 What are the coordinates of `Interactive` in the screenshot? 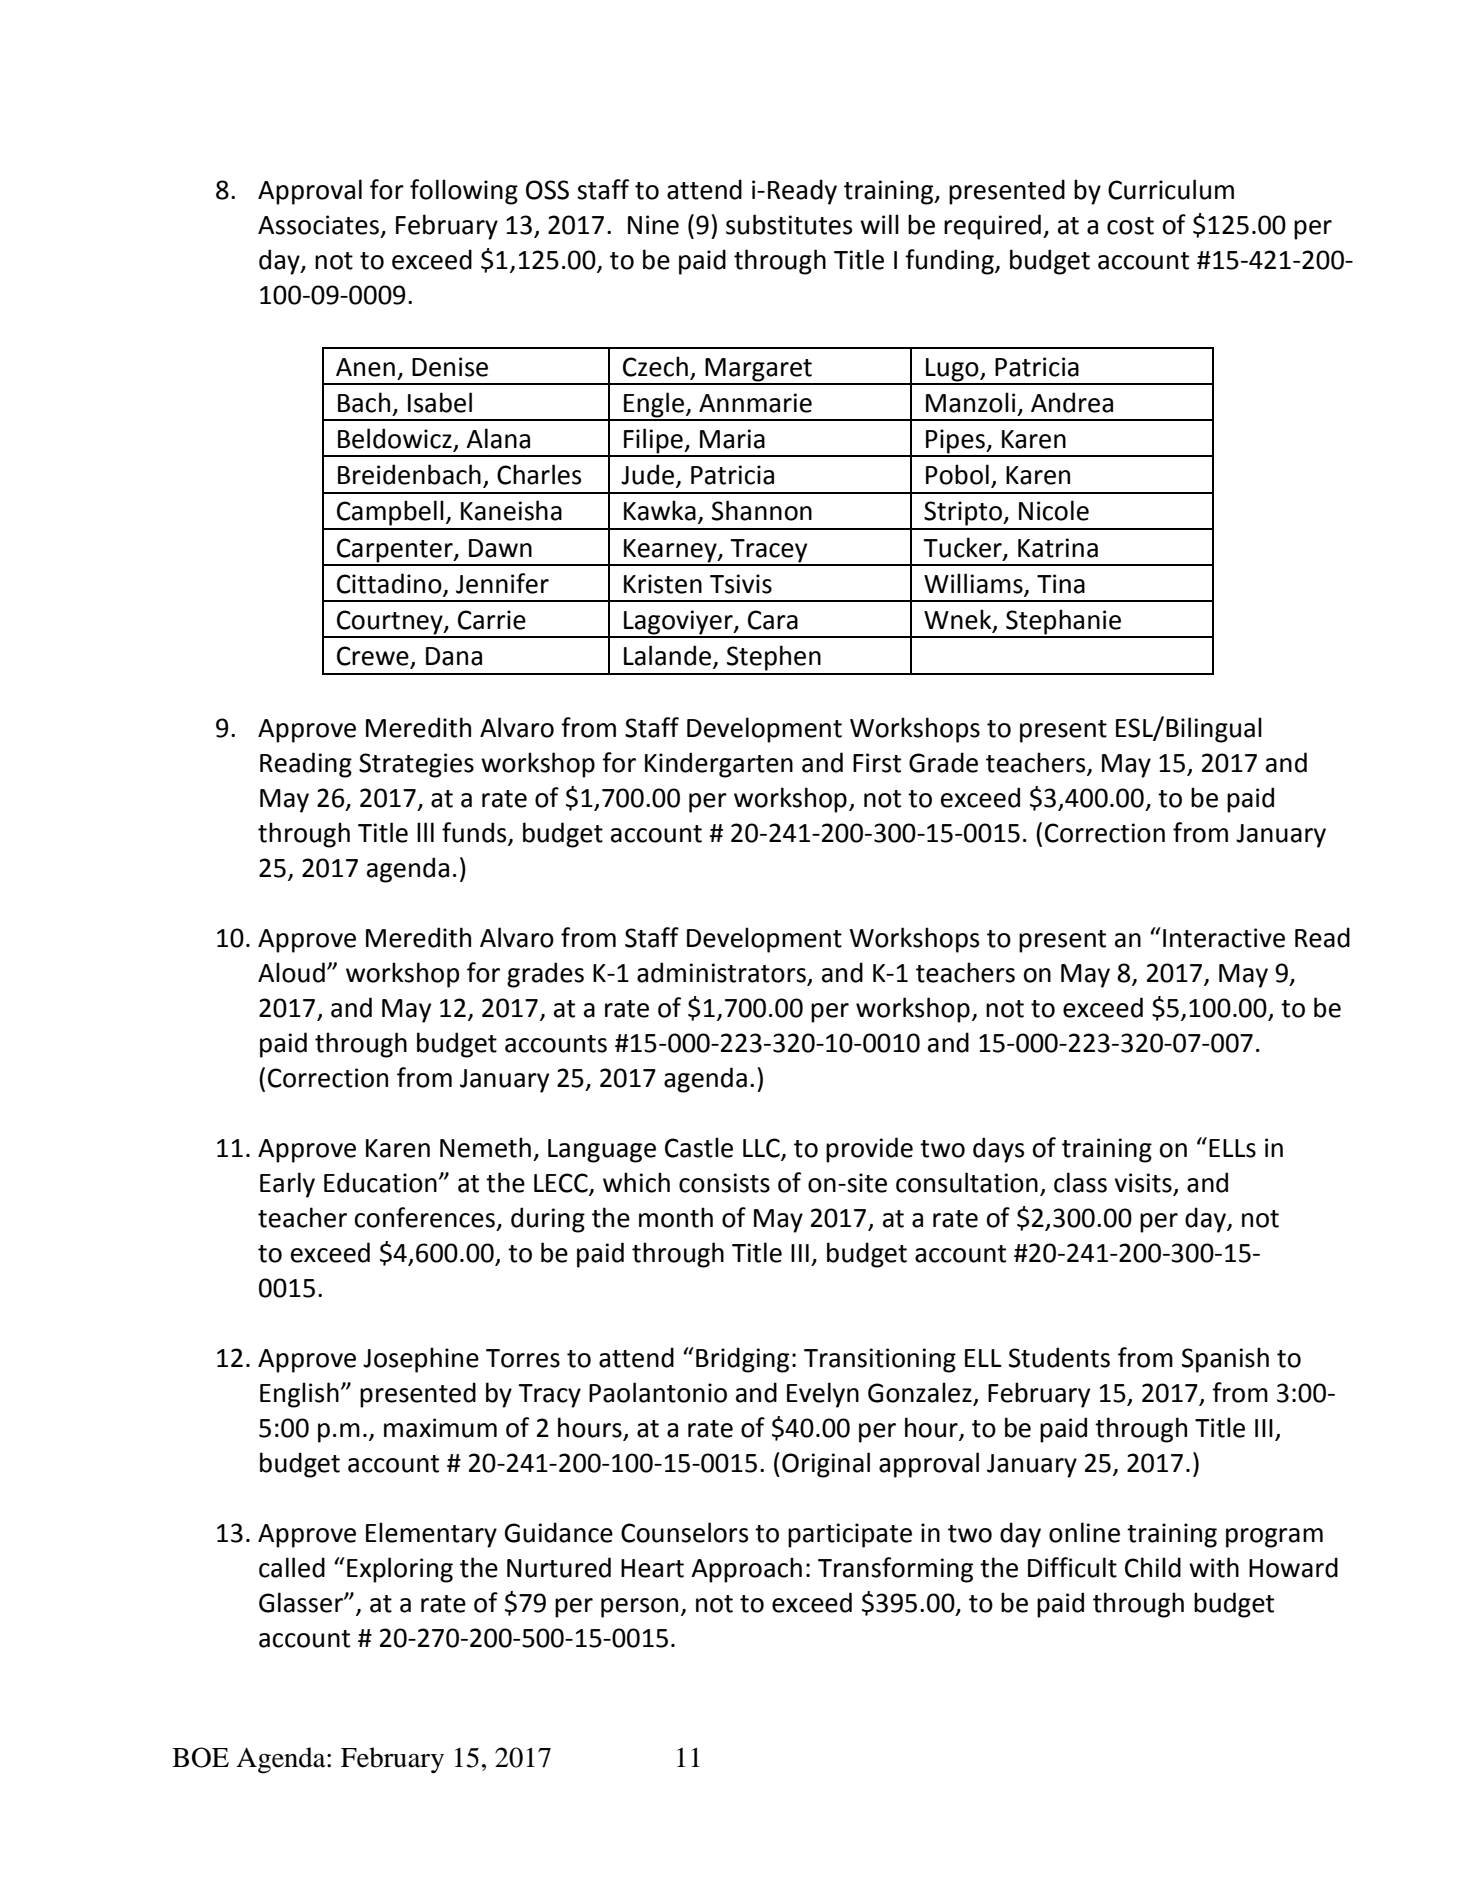 It's located at (1224, 938).
